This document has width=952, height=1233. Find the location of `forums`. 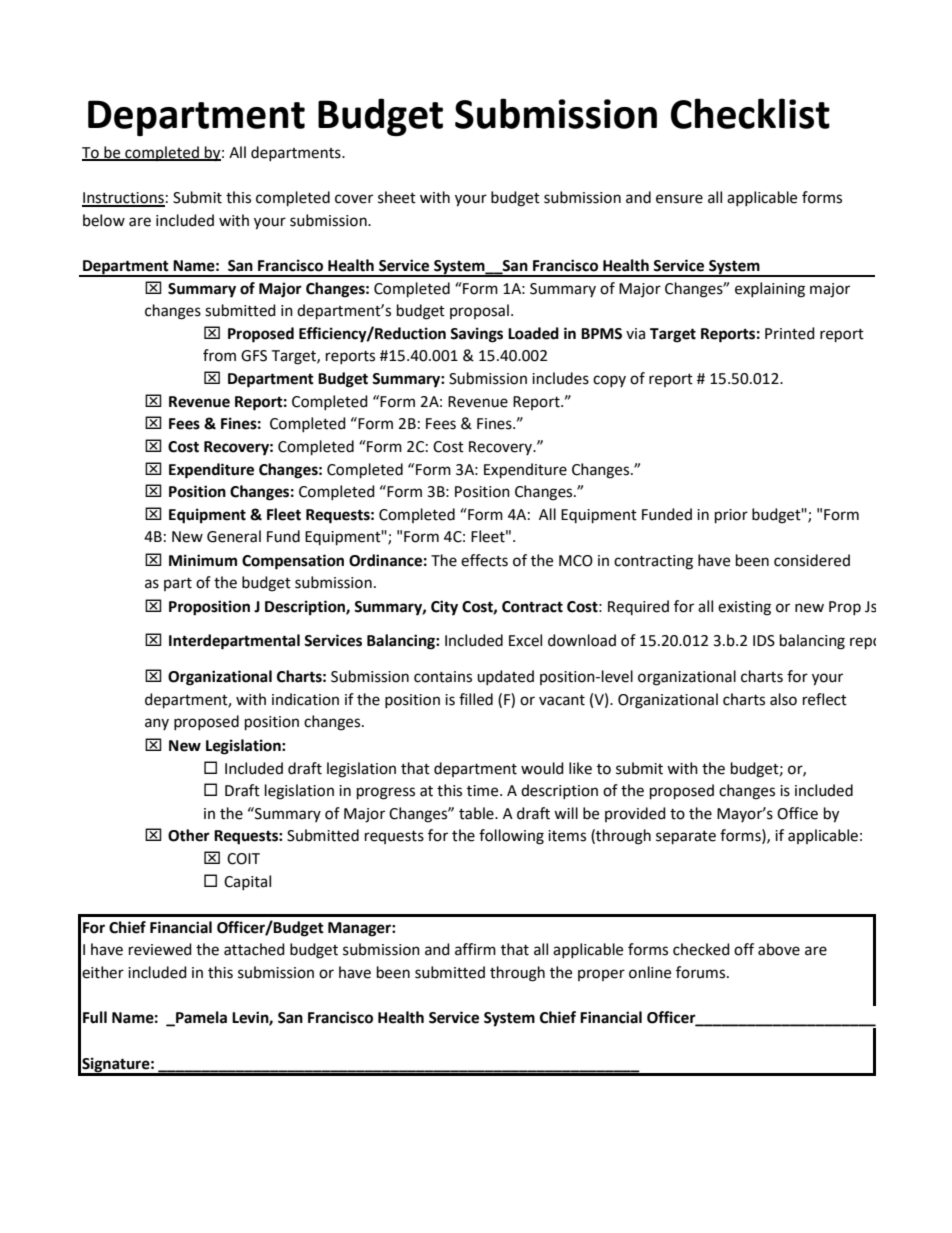

forums is located at coordinates (702, 972).
